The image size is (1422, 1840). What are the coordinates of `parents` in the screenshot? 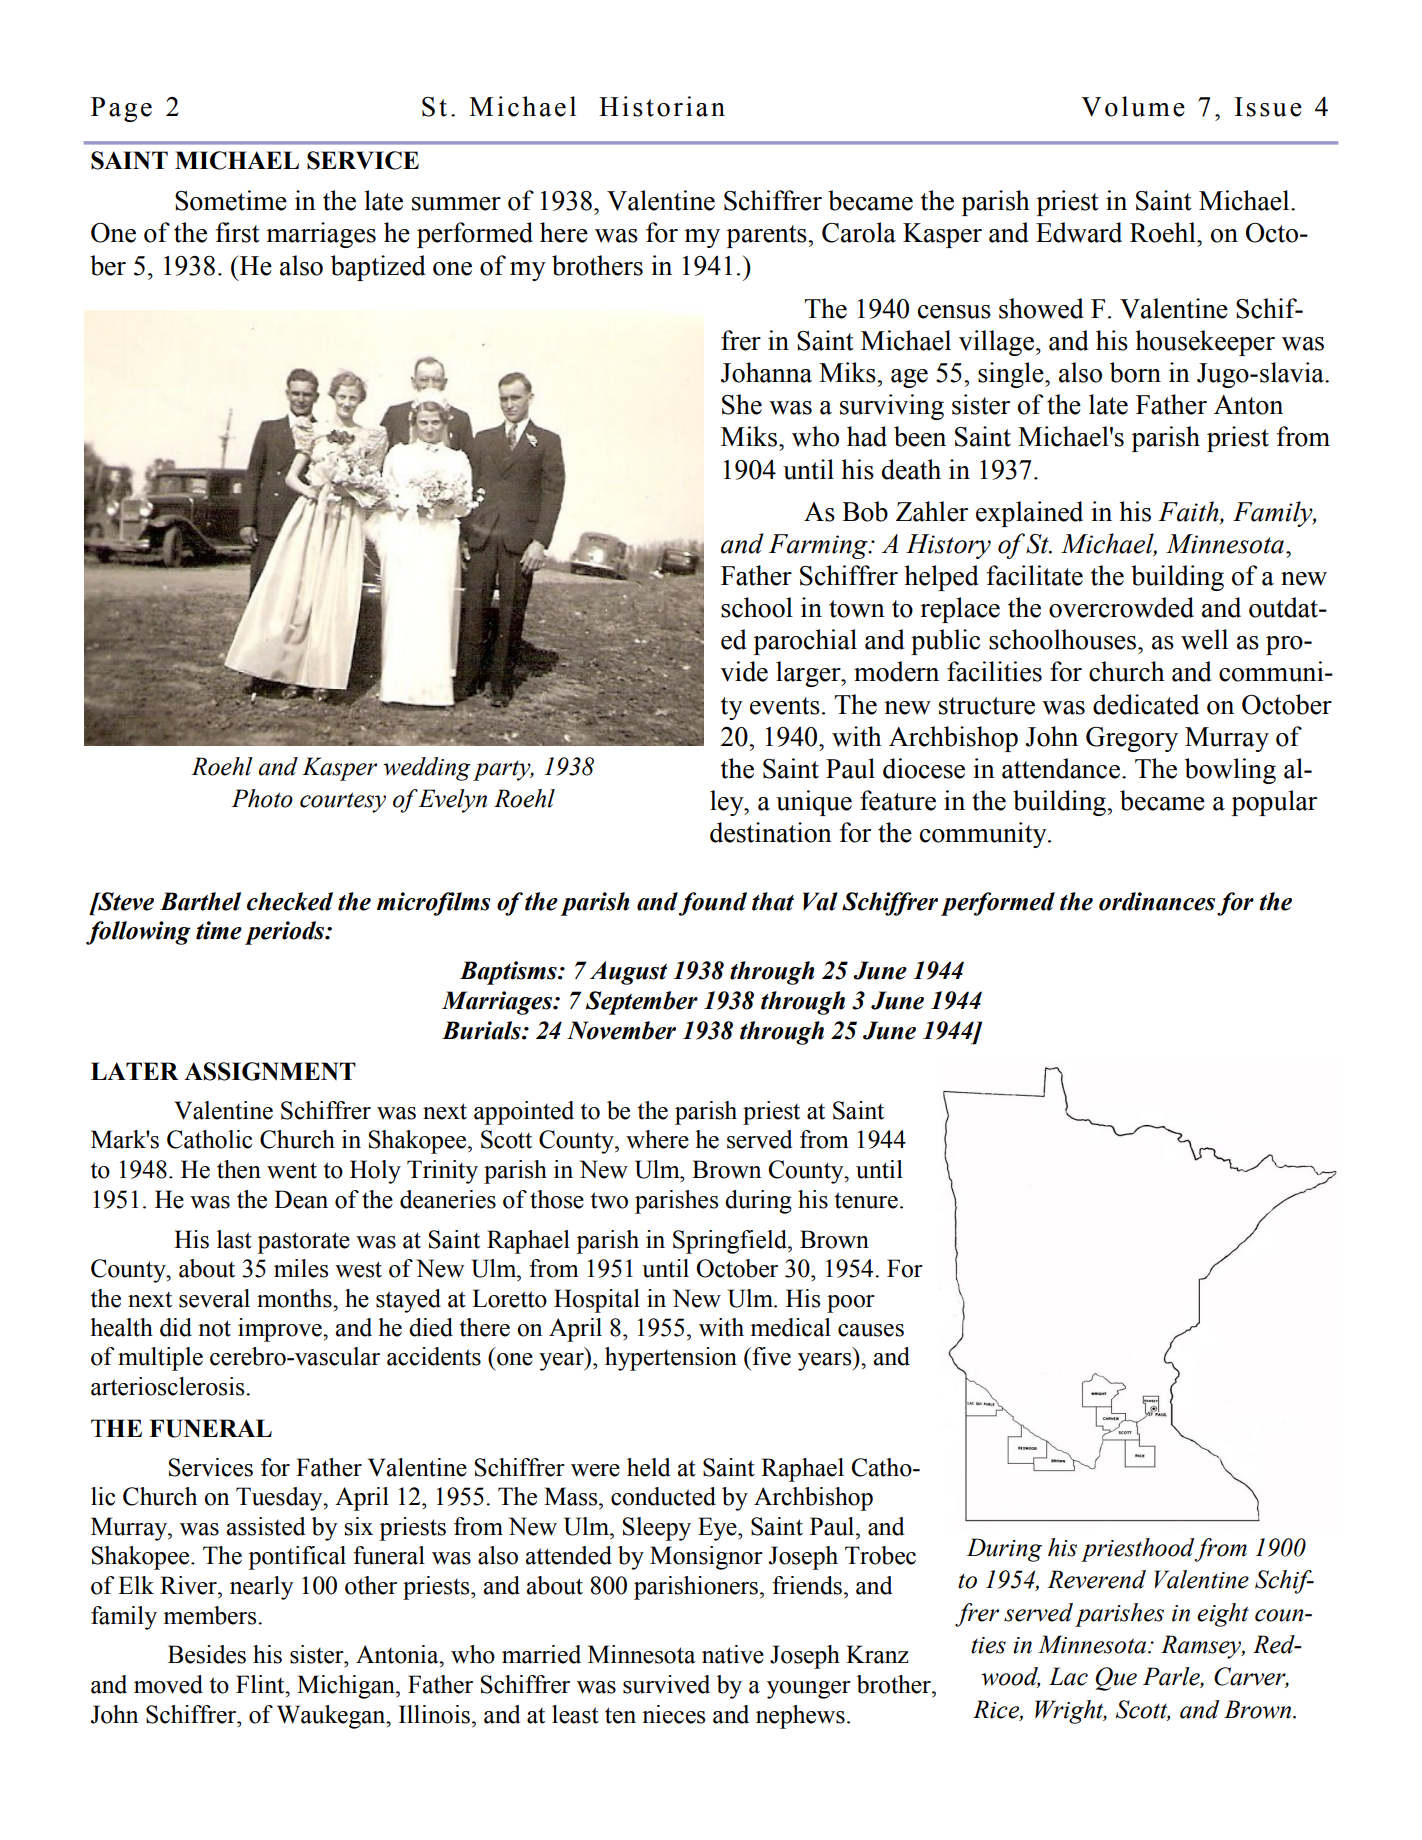 It's located at (768, 236).
